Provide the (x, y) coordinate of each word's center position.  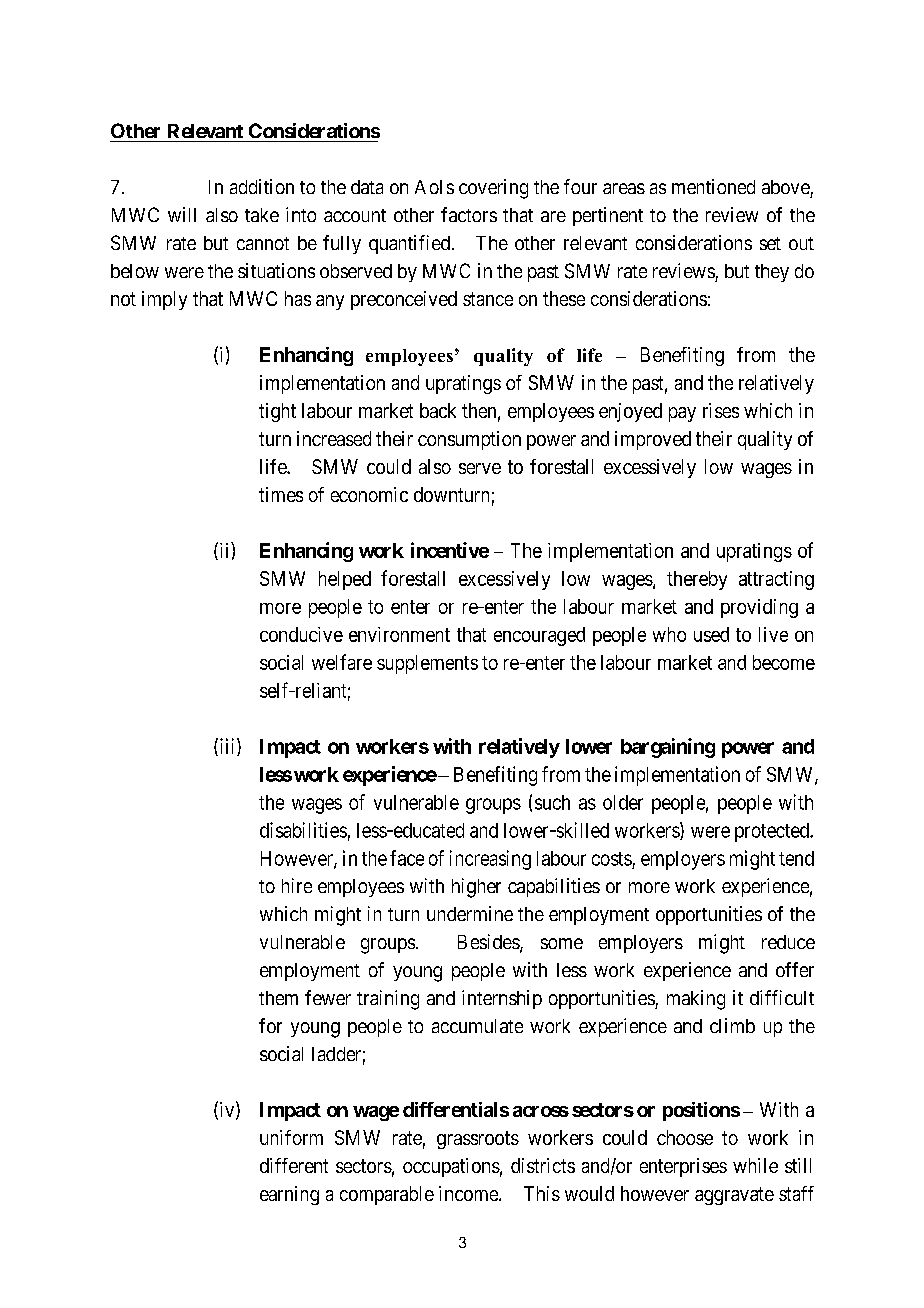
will (182, 214)
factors (469, 214)
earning (289, 1195)
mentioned (713, 186)
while (755, 1165)
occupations (451, 1167)
